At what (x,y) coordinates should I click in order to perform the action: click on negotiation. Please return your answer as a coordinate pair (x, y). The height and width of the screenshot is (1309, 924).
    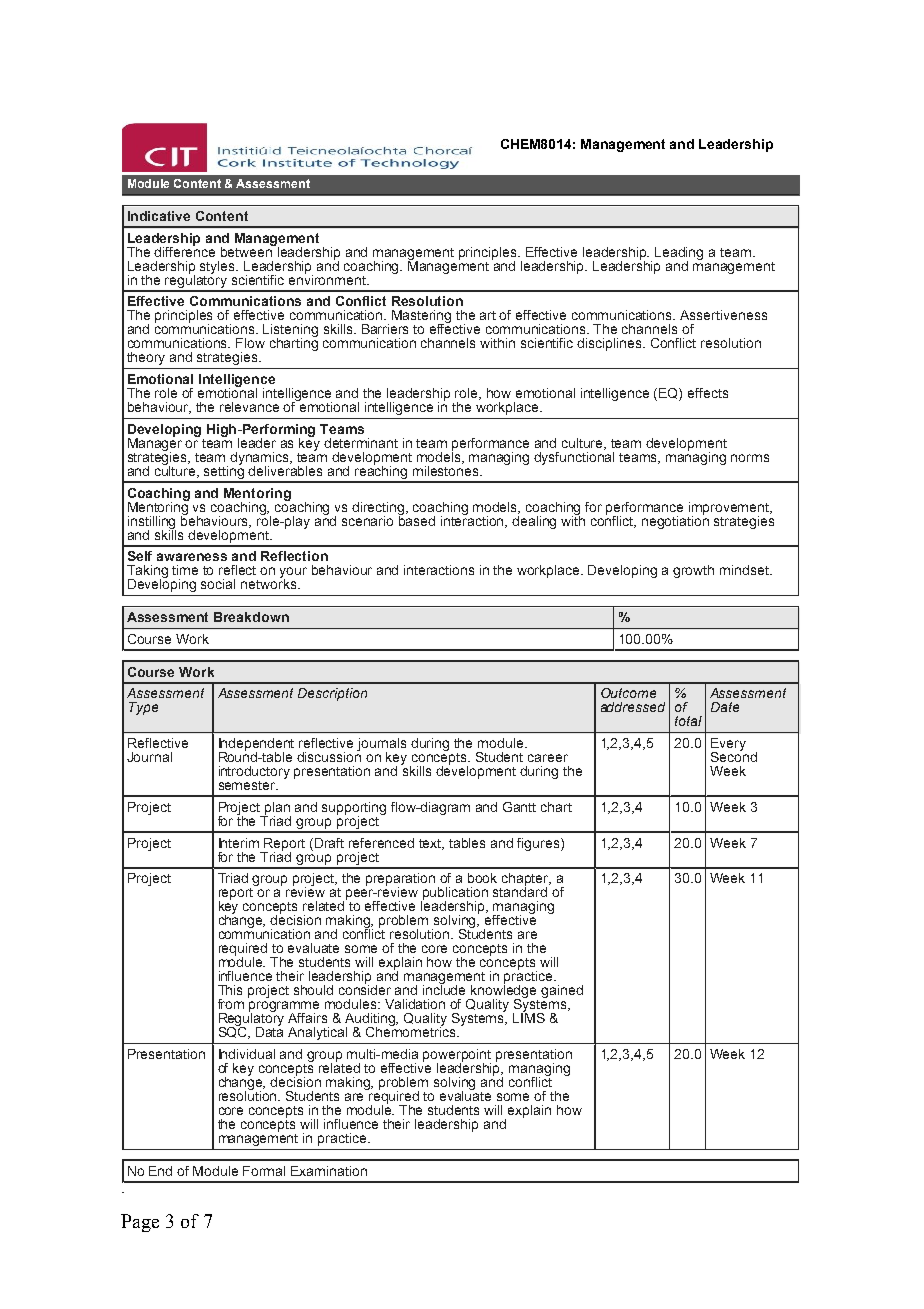
    Looking at the image, I should click on (675, 521).
